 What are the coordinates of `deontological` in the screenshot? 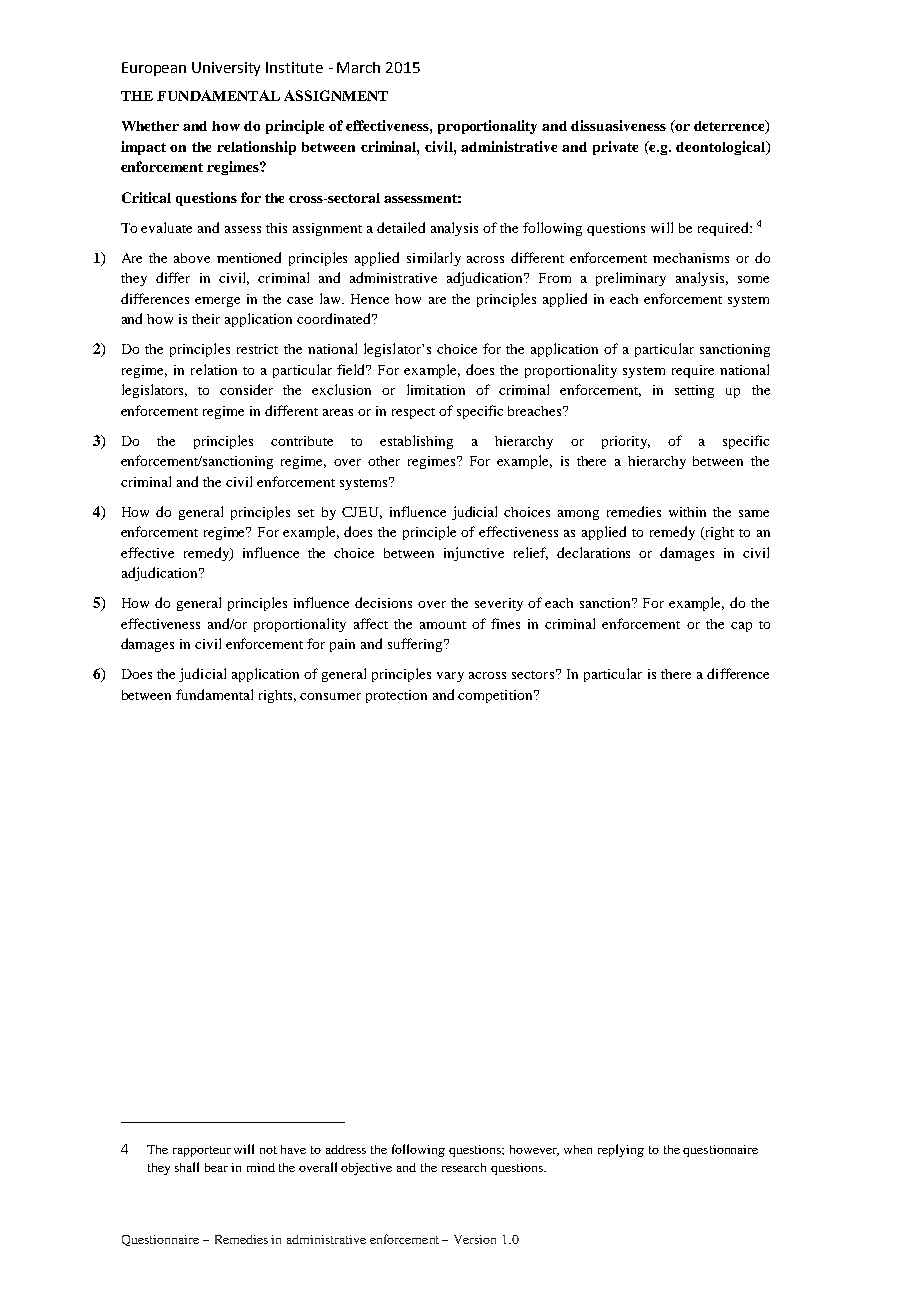 It's located at (722, 148).
